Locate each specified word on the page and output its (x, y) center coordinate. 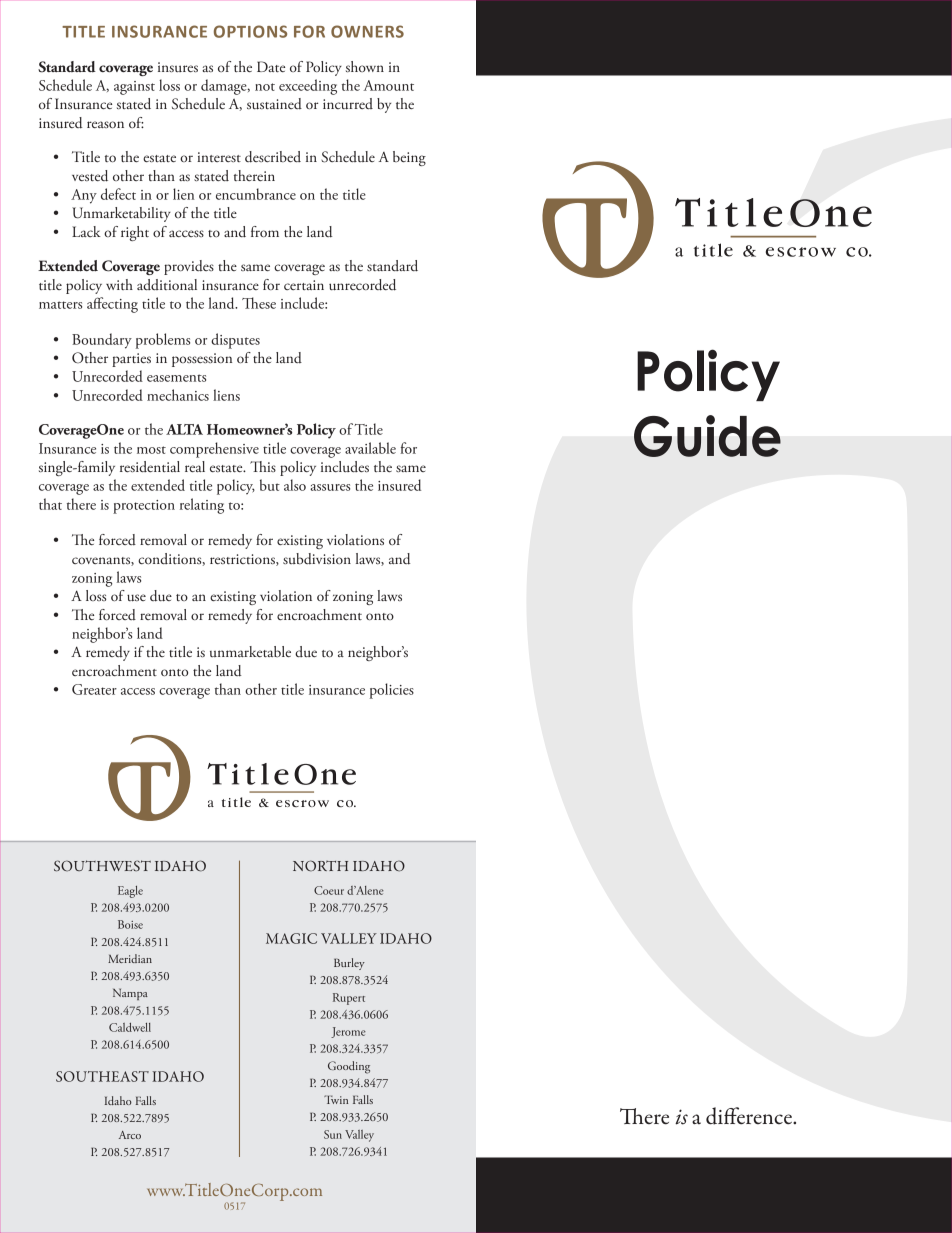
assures (330, 487)
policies (392, 691)
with (119, 284)
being (409, 158)
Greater (94, 689)
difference (750, 1116)
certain (304, 285)
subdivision (317, 559)
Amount (388, 85)
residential (150, 466)
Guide (707, 436)
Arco (130, 1135)
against (134, 88)
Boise (130, 924)
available (370, 448)
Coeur (329, 890)
